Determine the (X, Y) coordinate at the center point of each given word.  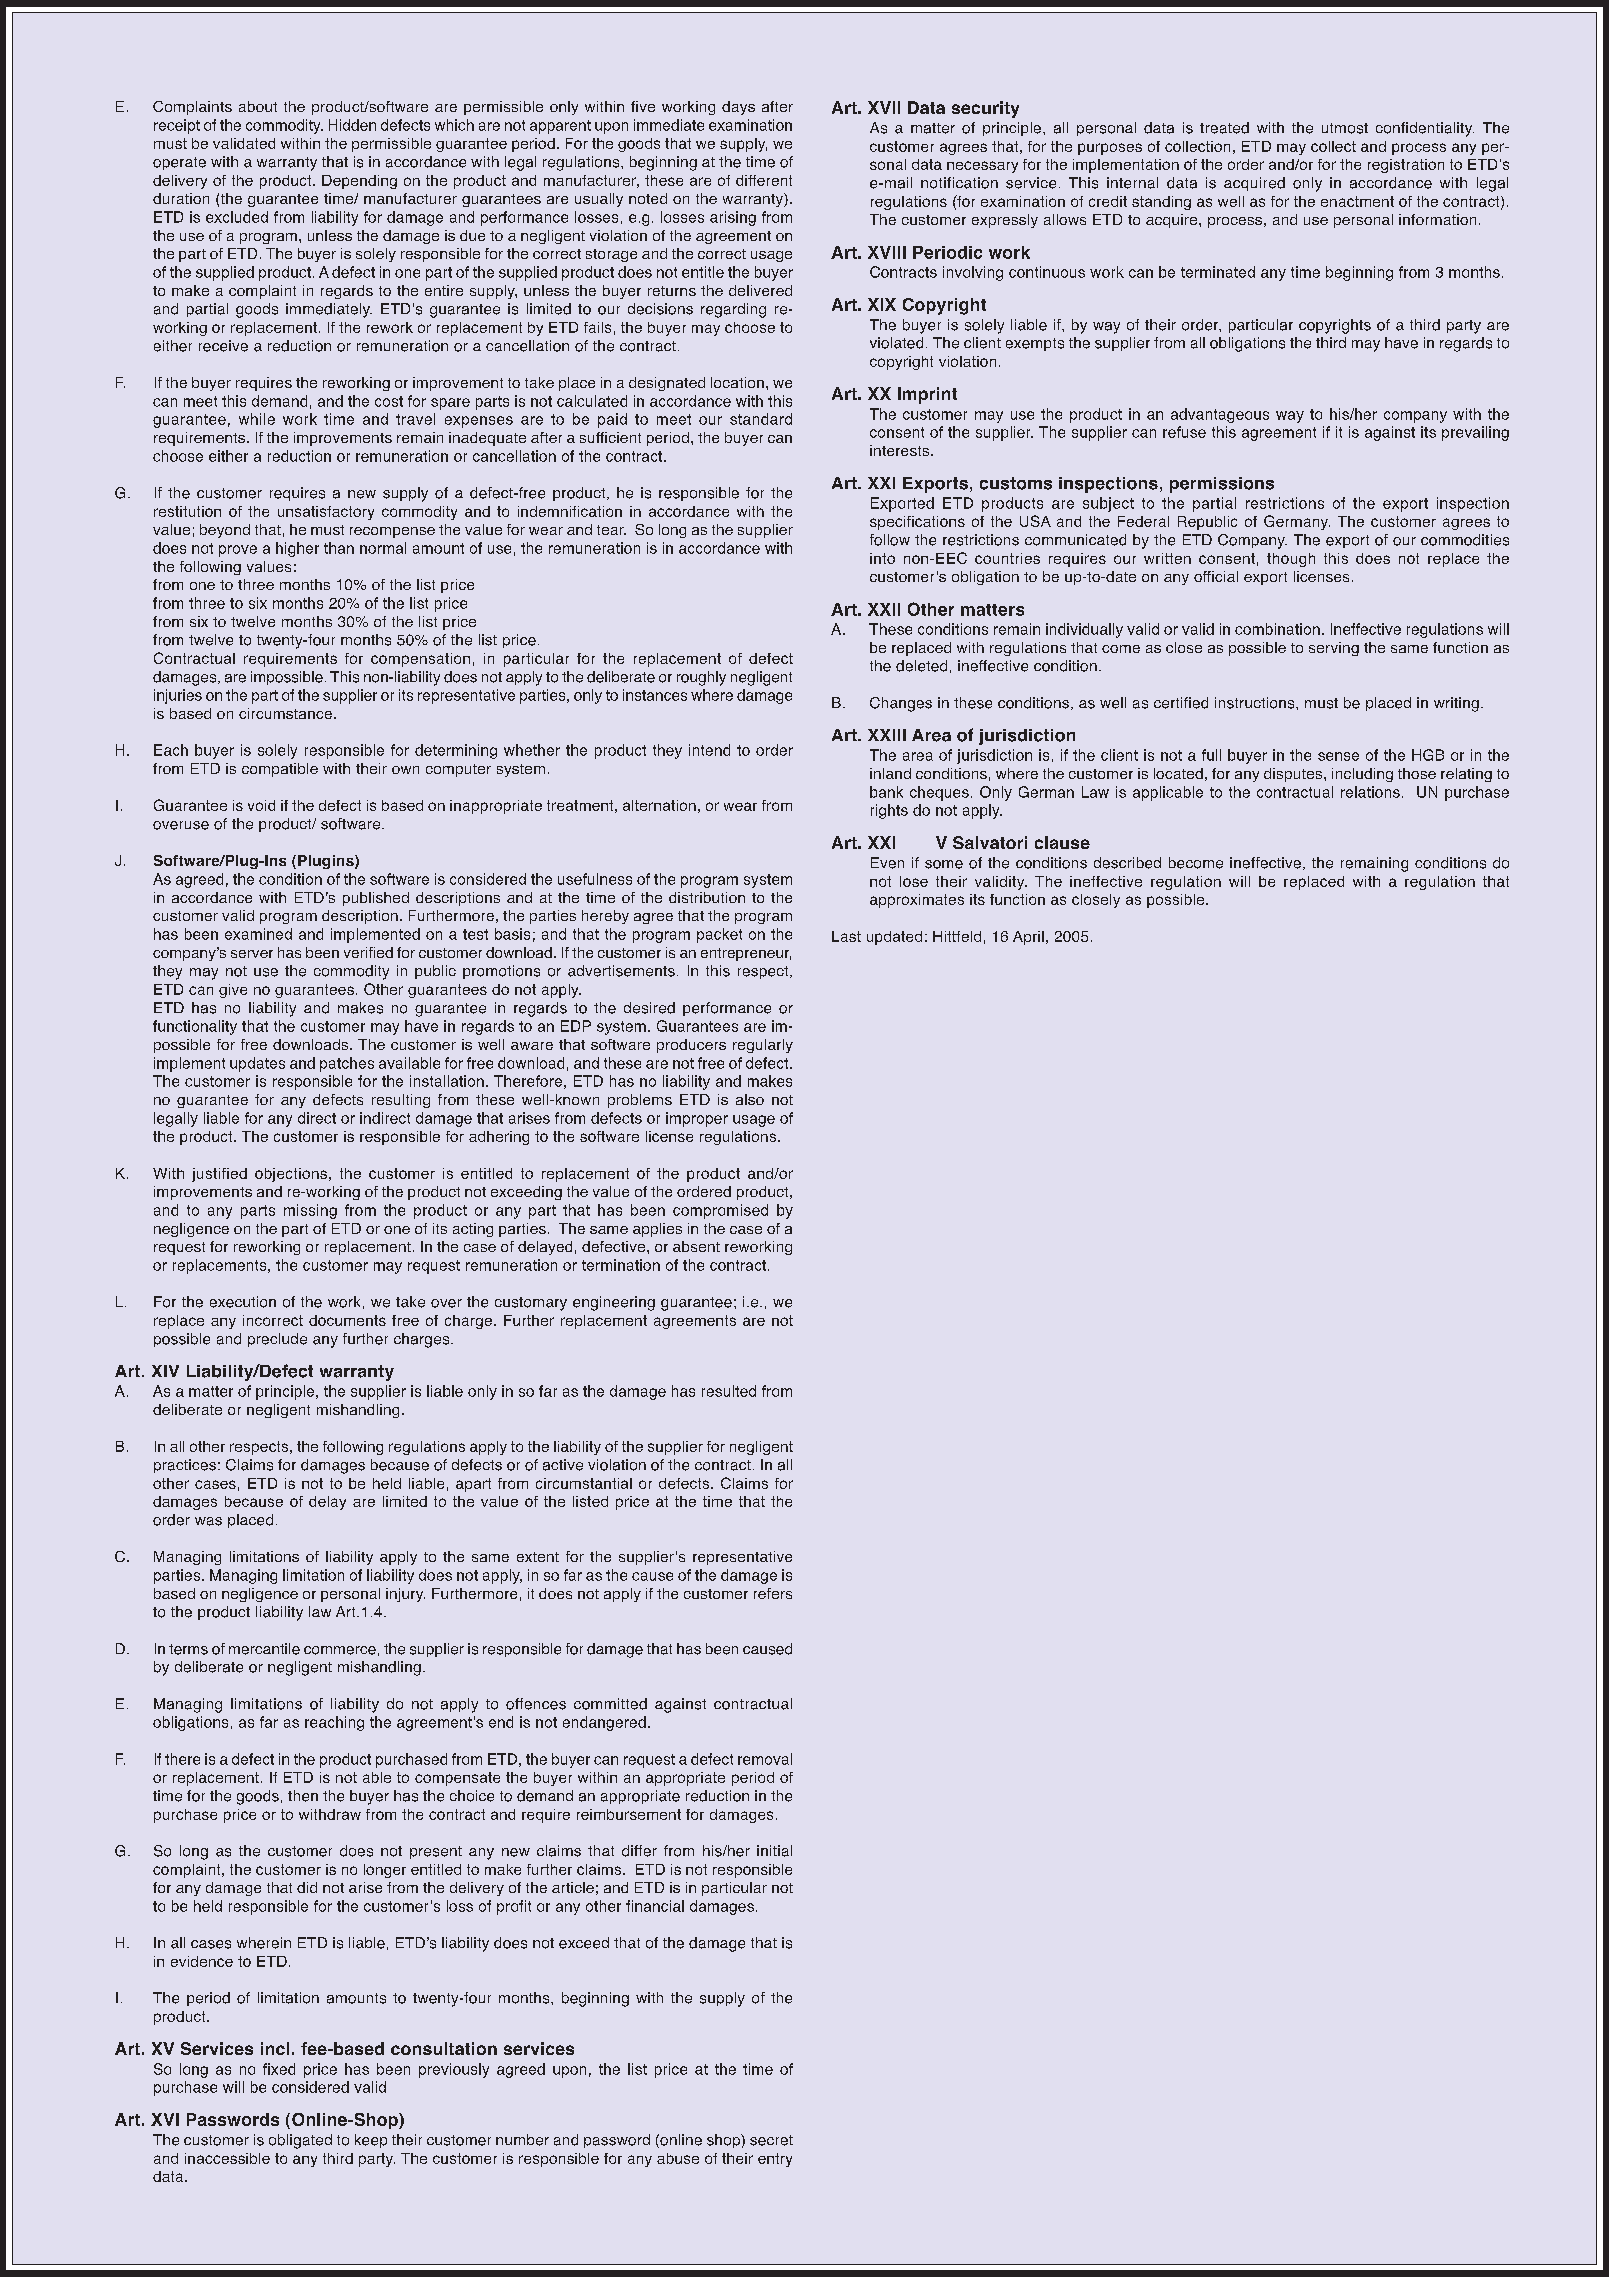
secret (771, 2140)
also (750, 1099)
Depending (359, 182)
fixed (279, 2069)
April (1028, 938)
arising (733, 218)
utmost (1345, 128)
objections (291, 1175)
